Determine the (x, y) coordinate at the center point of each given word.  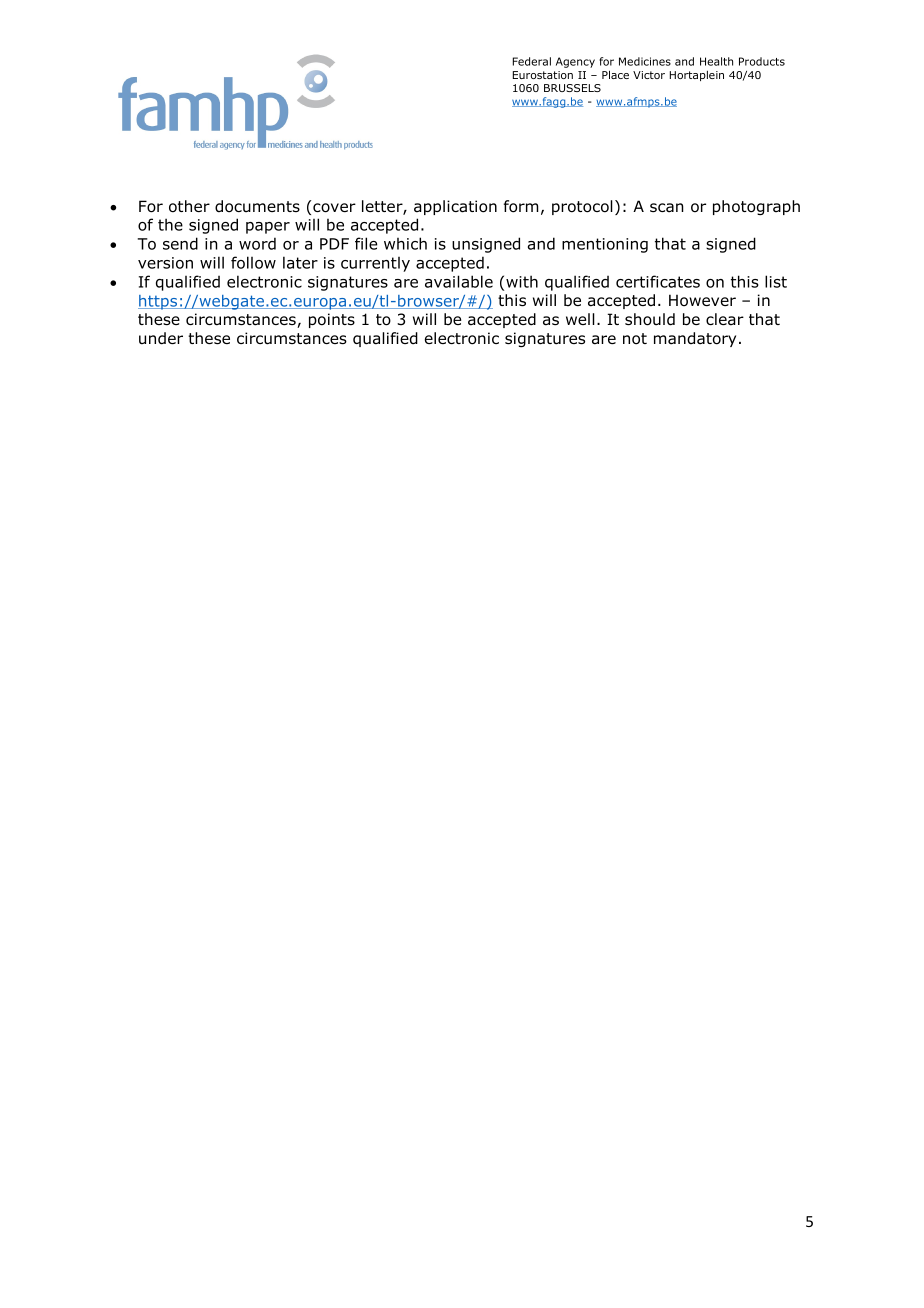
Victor (649, 75)
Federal (532, 61)
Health (716, 61)
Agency (575, 62)
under (161, 338)
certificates (658, 281)
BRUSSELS (572, 88)
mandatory (695, 339)
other (189, 206)
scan (667, 208)
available (459, 281)
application (455, 207)
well (580, 319)
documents (257, 206)
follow (253, 262)
